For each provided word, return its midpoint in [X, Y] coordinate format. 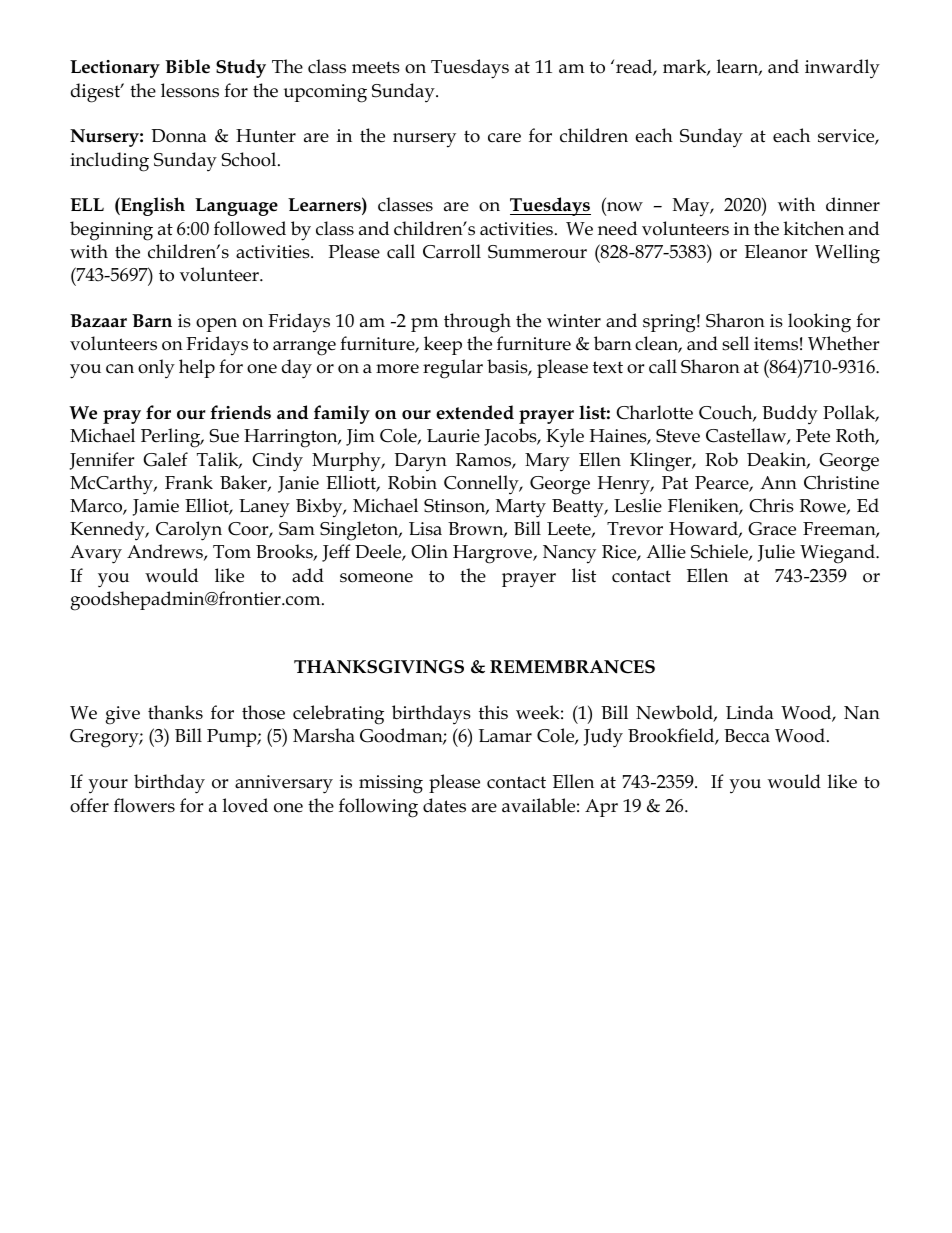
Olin [429, 551]
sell [735, 343]
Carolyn [189, 531]
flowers [144, 805]
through [477, 323]
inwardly [842, 69]
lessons [190, 90]
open [216, 325]
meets [376, 67]
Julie [776, 553]
